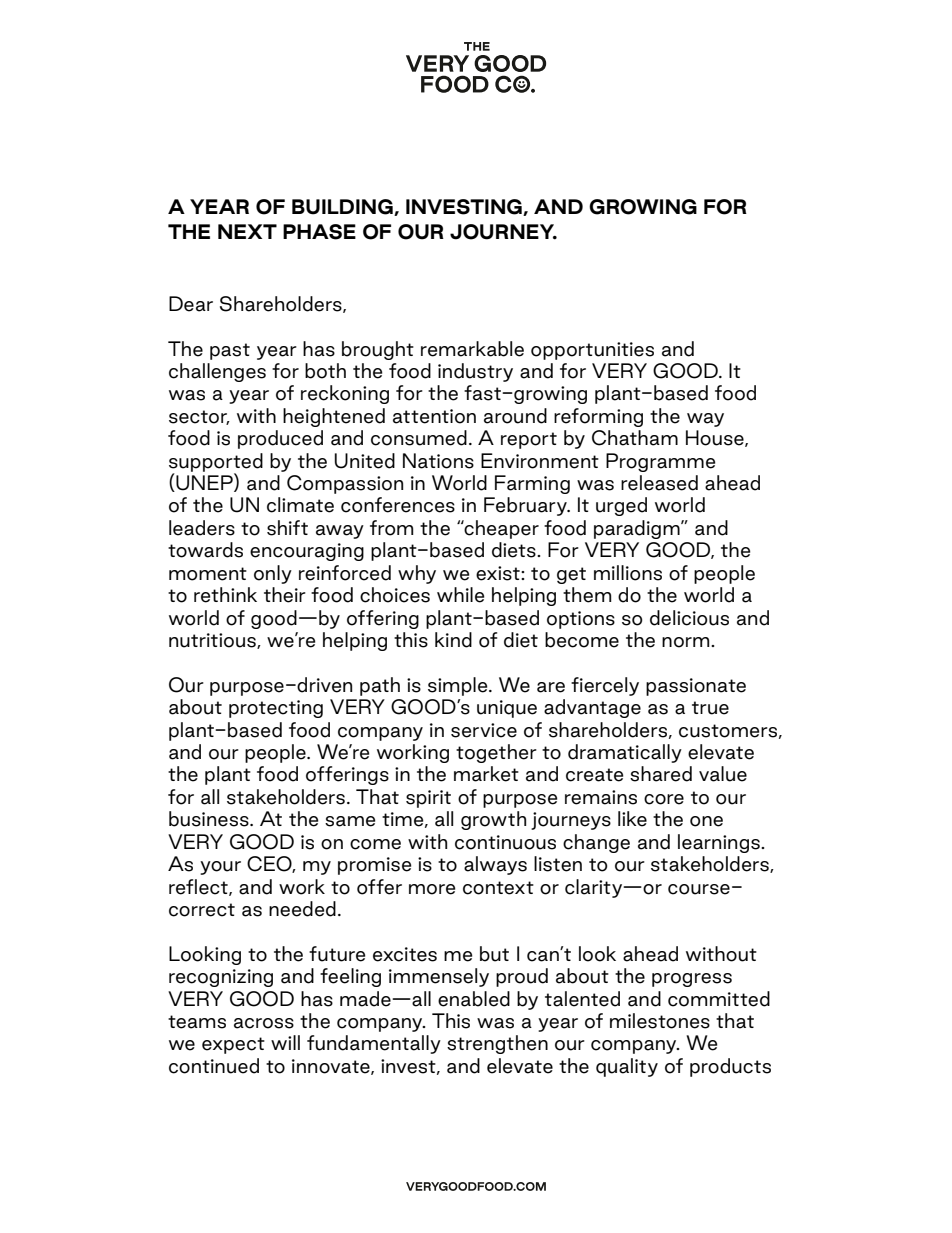 The width and height of the image is (952, 1233). Describe the element at coordinates (343, 207) in the image. I see `BUILDING` at that location.
